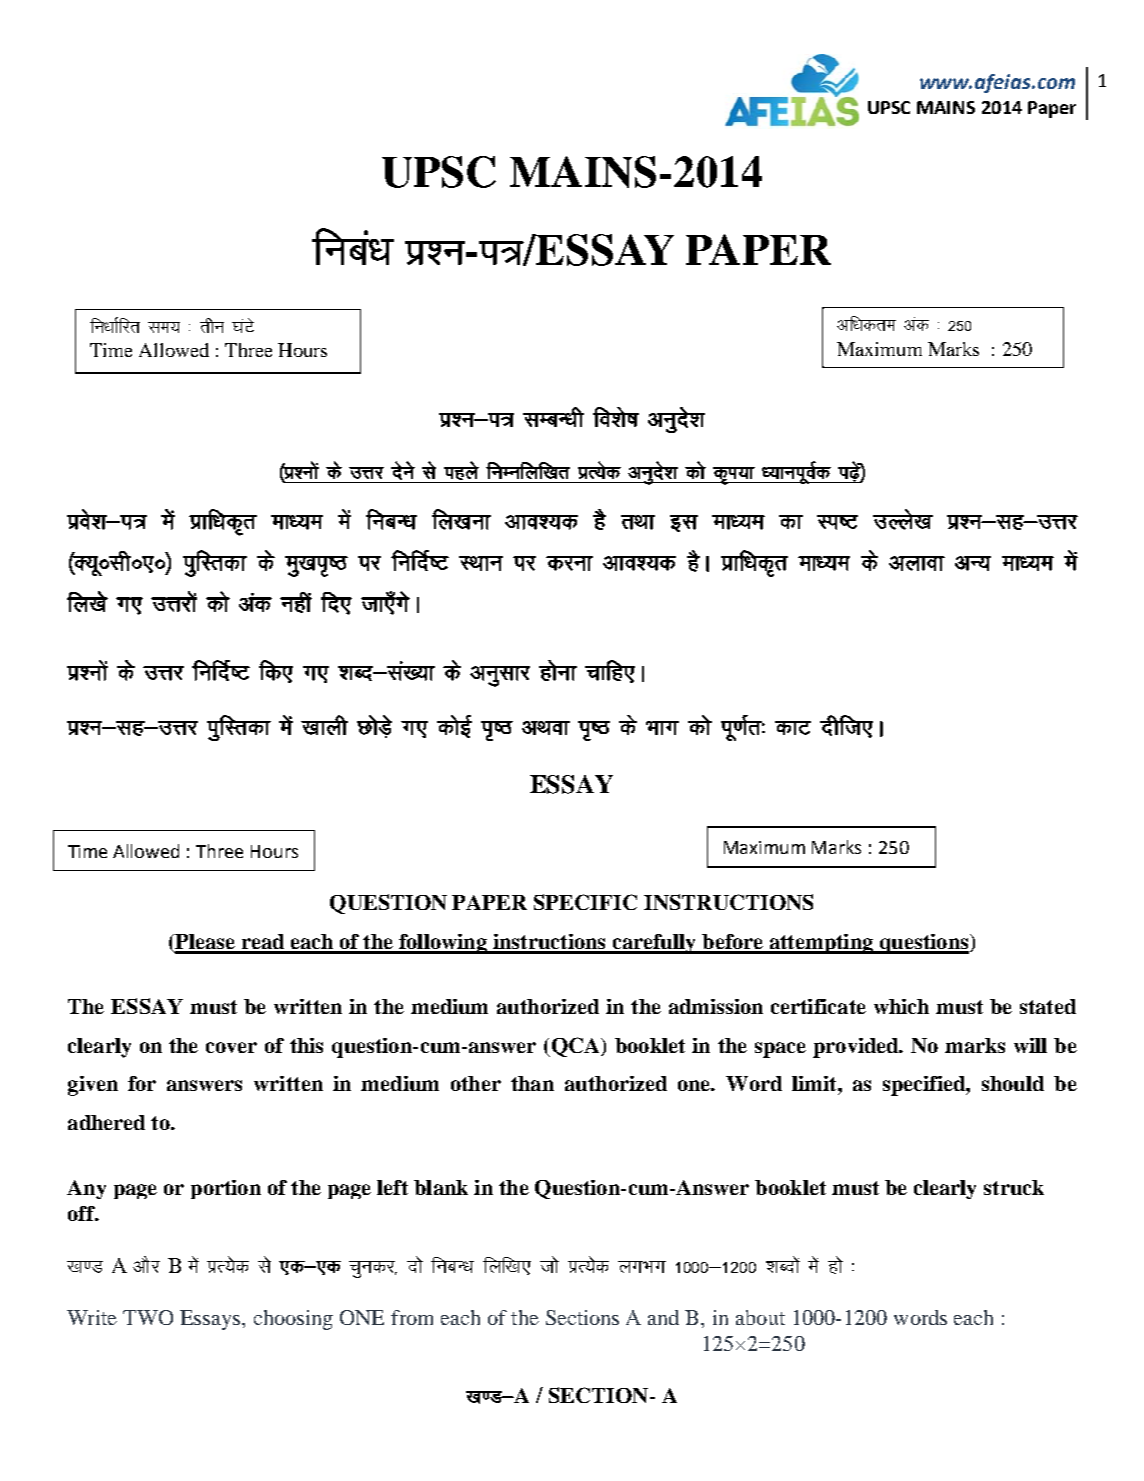  What do you see at coordinates (226, 1189) in the page?
I see `portion` at bounding box center [226, 1189].
